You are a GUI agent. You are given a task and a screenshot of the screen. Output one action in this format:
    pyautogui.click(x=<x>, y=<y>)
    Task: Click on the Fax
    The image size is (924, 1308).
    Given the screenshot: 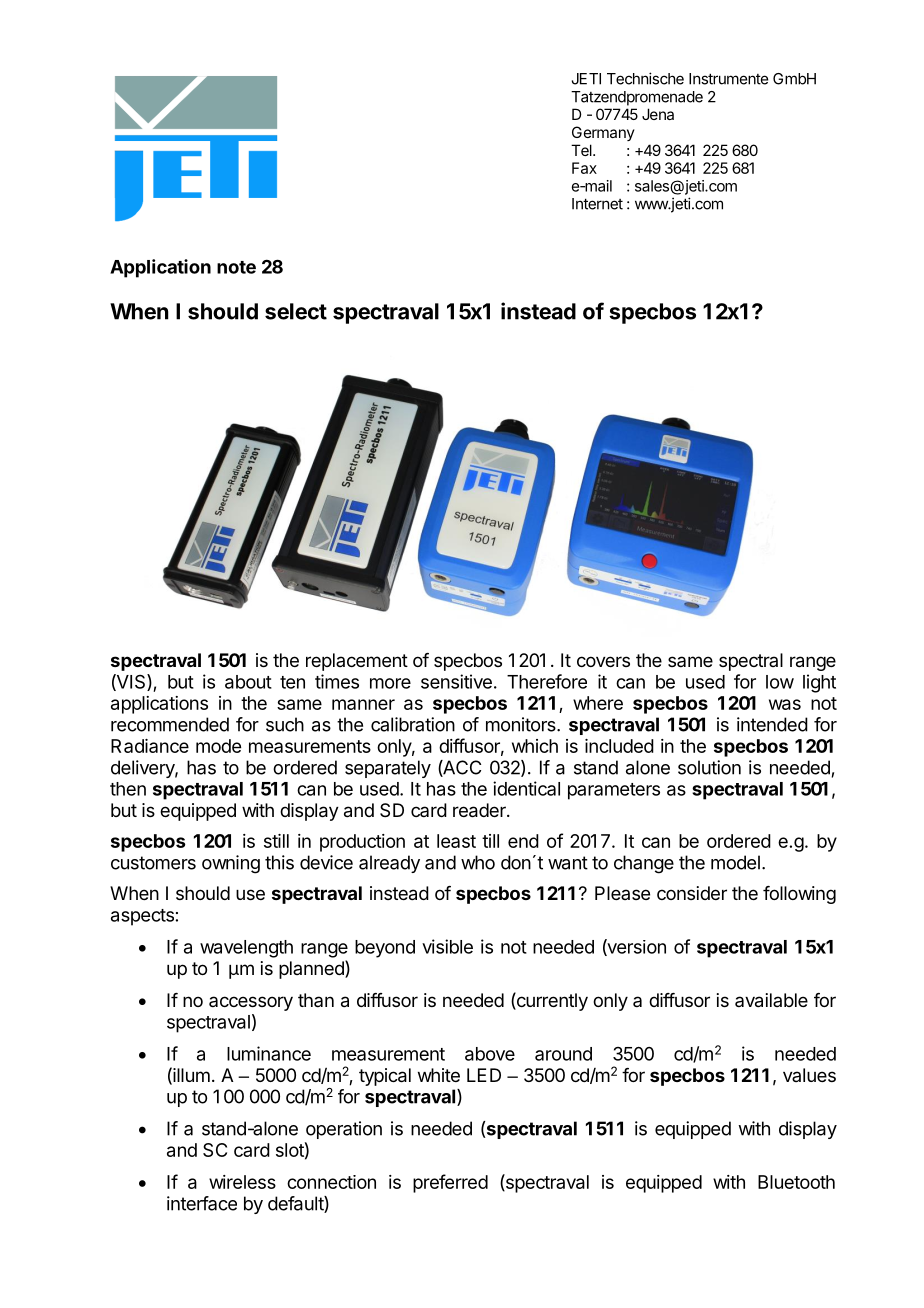 What is the action you would take?
    pyautogui.click(x=584, y=168)
